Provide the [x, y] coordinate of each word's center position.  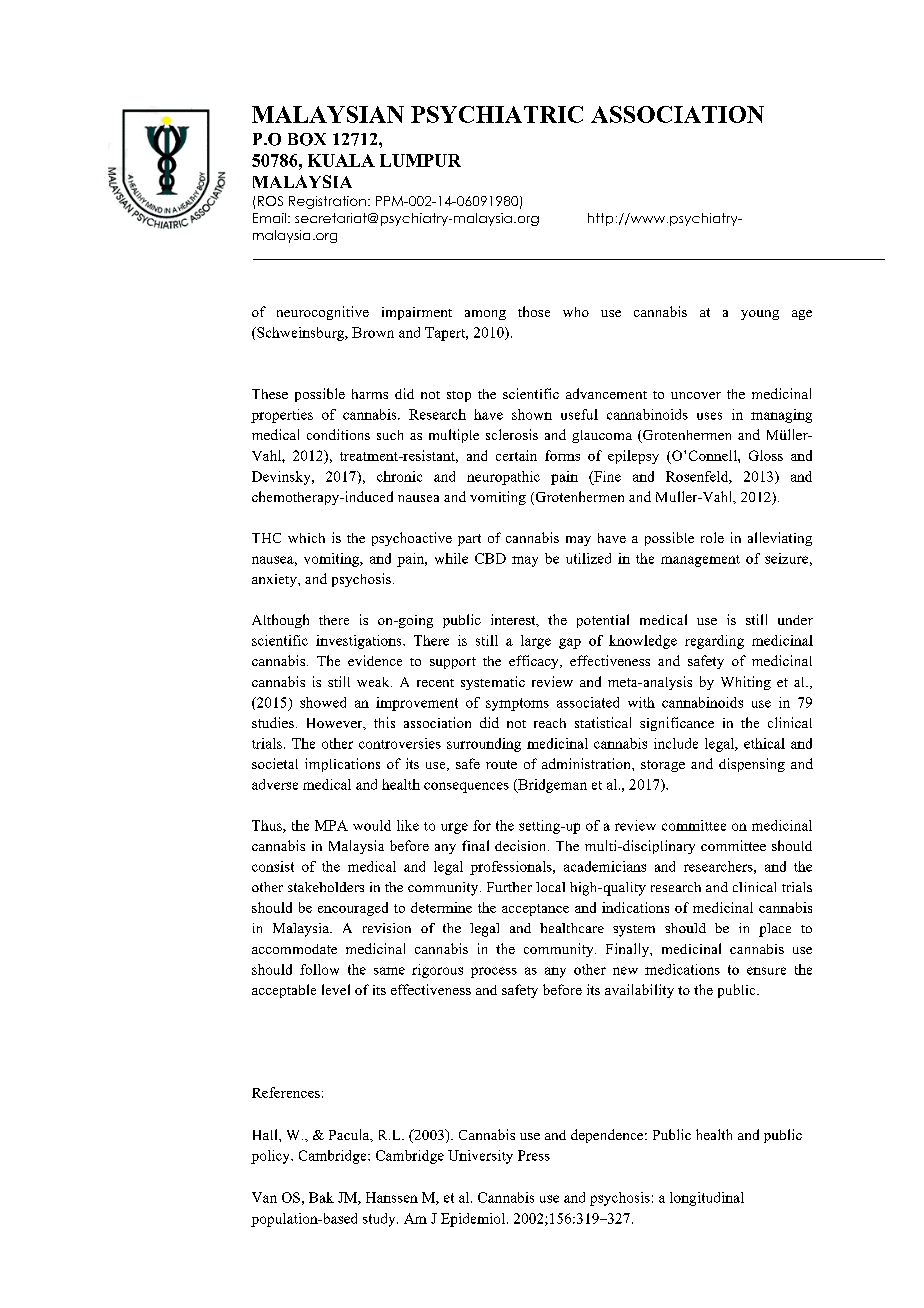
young [760, 315]
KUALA [341, 160]
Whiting [746, 683]
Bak [321, 1197]
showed [323, 702]
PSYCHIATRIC [497, 114]
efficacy [535, 662]
